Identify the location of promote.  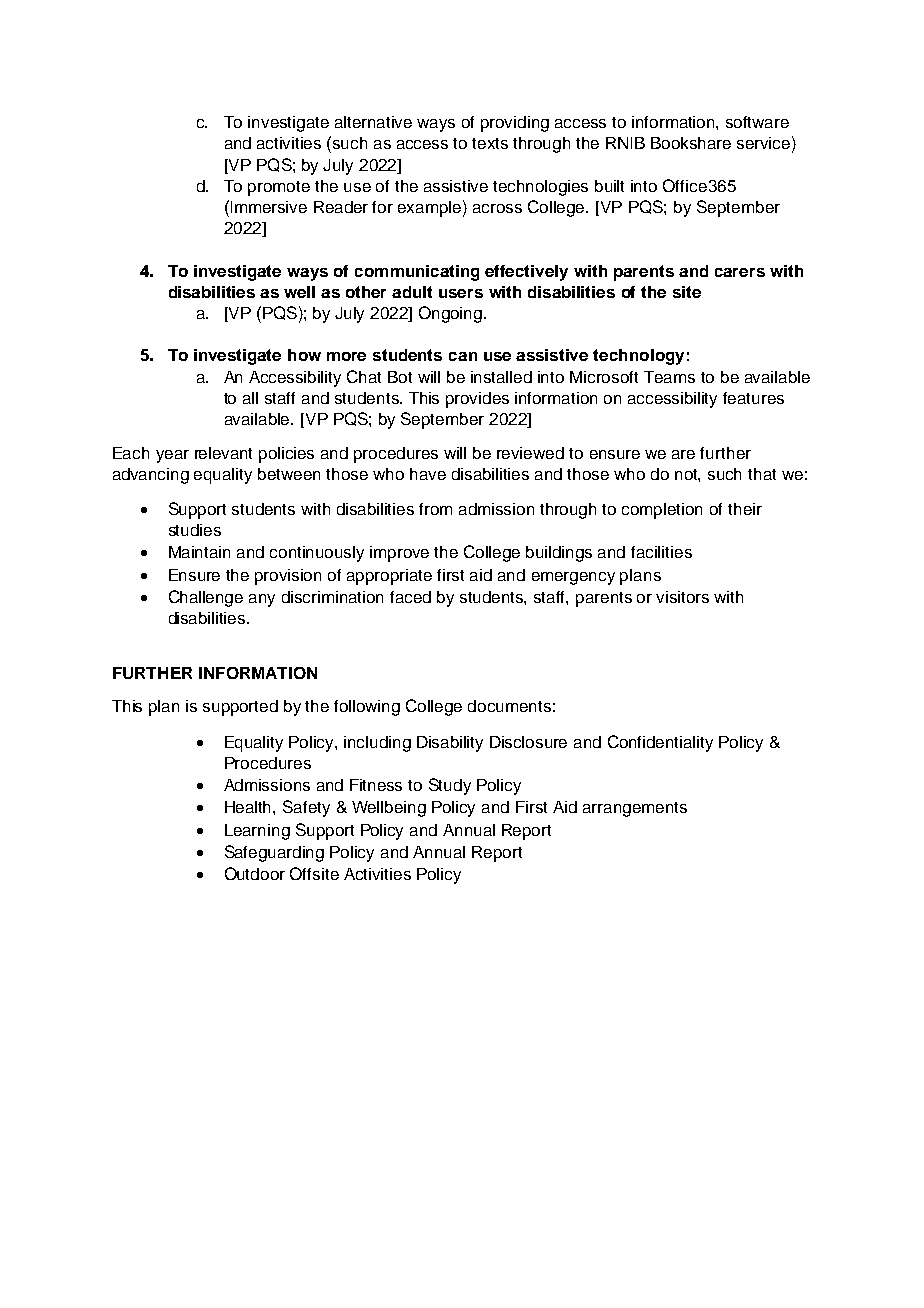
(279, 188).
